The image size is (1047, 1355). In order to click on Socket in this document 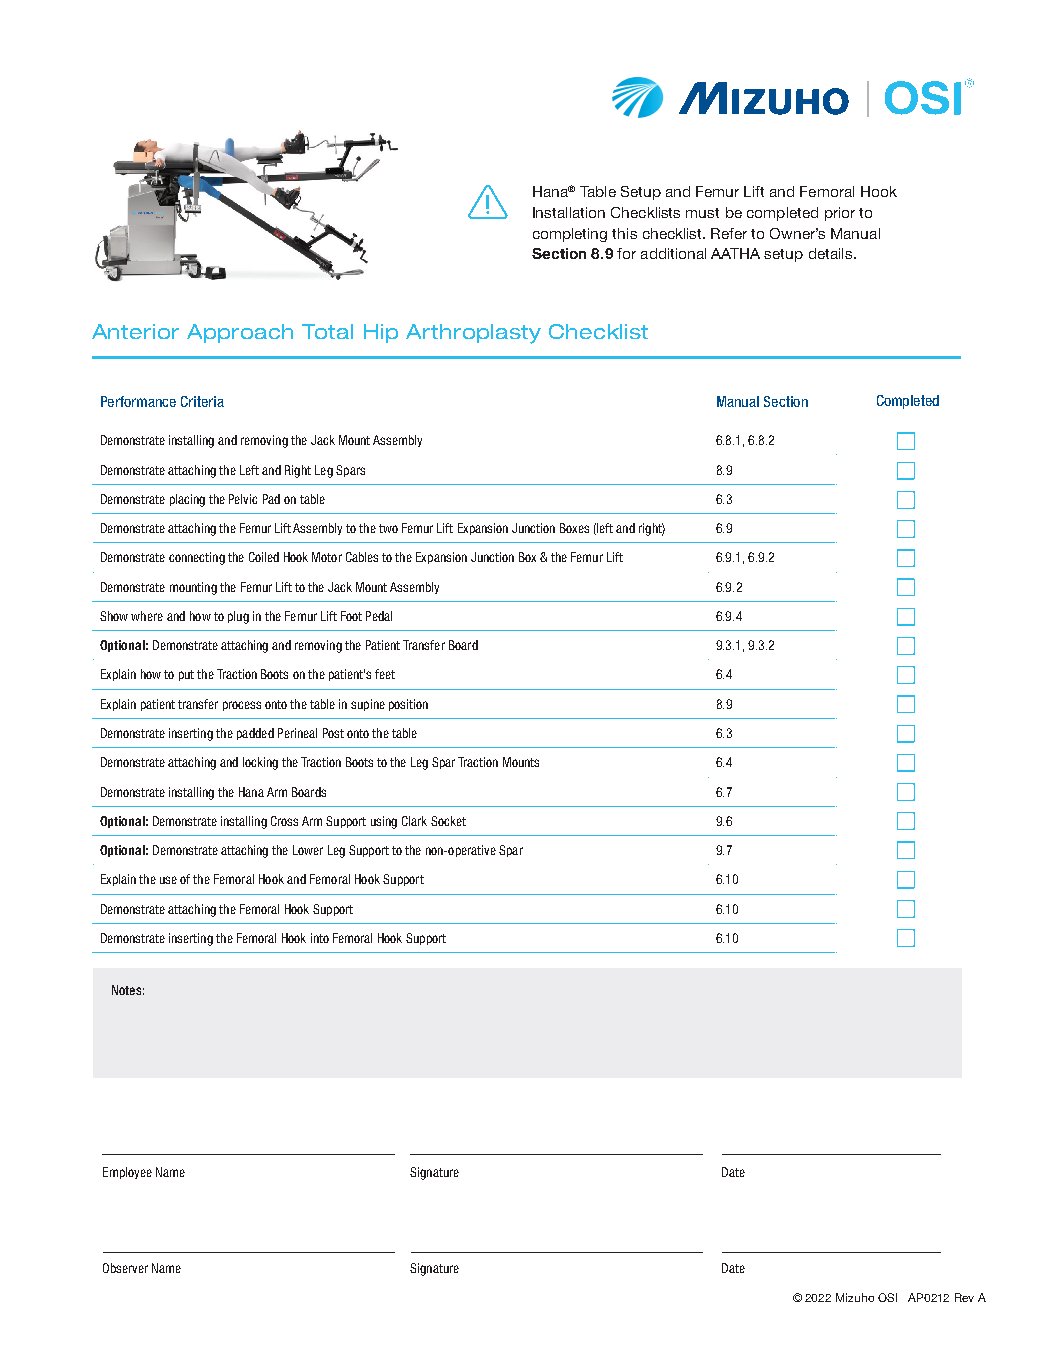, I will do `click(448, 821)`.
